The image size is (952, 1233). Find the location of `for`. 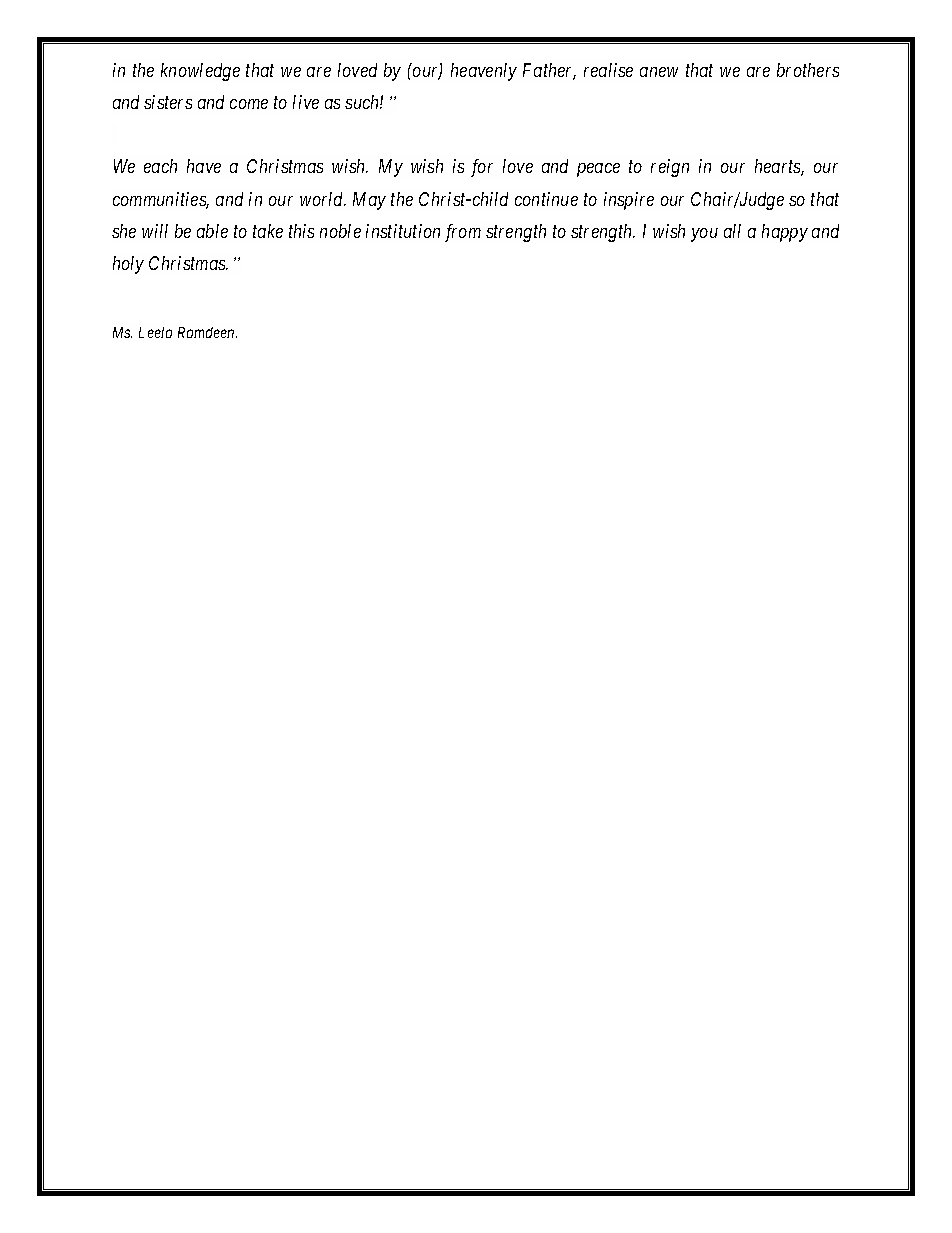

for is located at coordinates (482, 168).
